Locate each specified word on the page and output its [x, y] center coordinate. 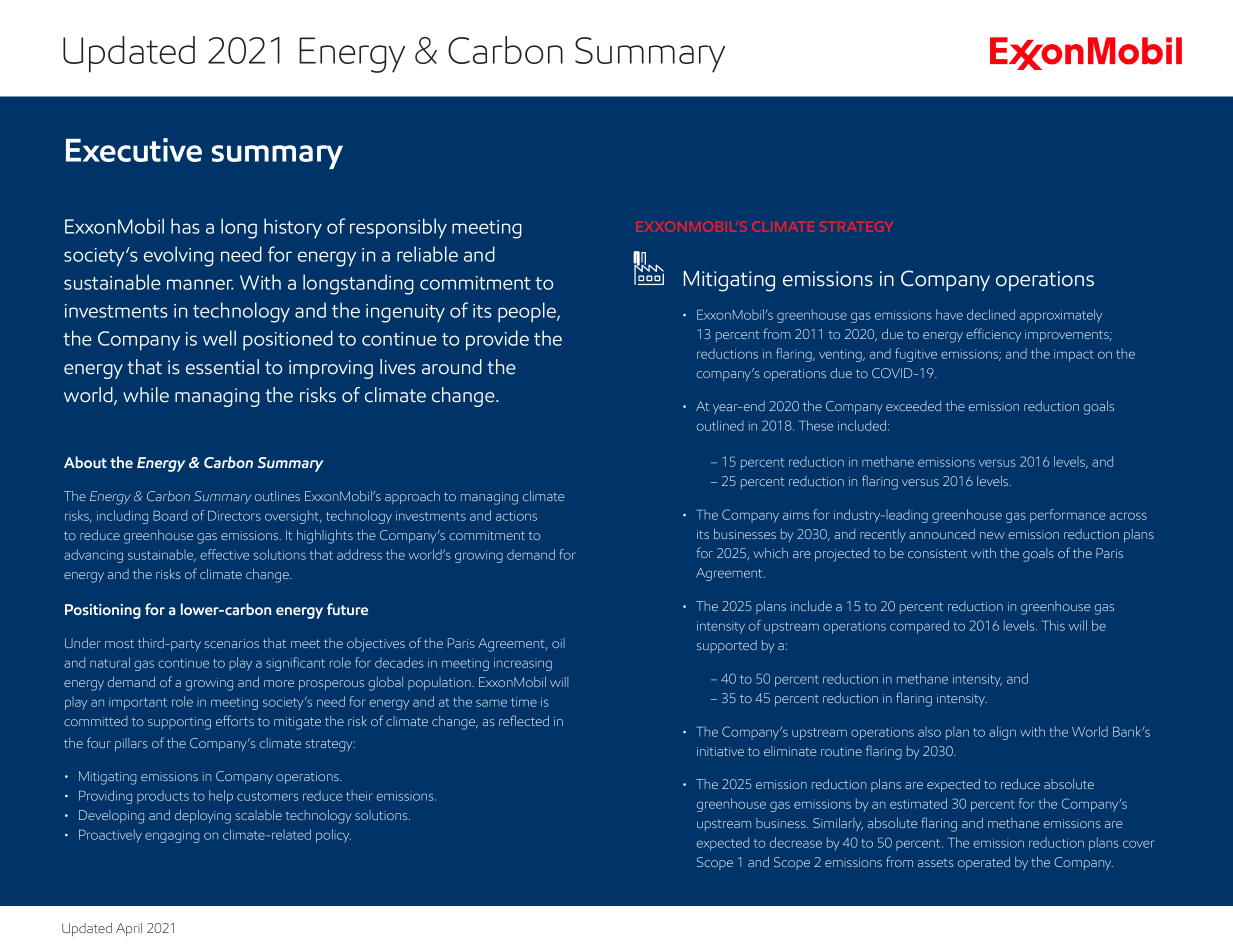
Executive [134, 150]
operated [984, 863]
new [992, 535]
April [129, 929]
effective [224, 554]
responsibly [398, 228]
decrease [796, 842]
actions [516, 516]
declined [991, 314]
